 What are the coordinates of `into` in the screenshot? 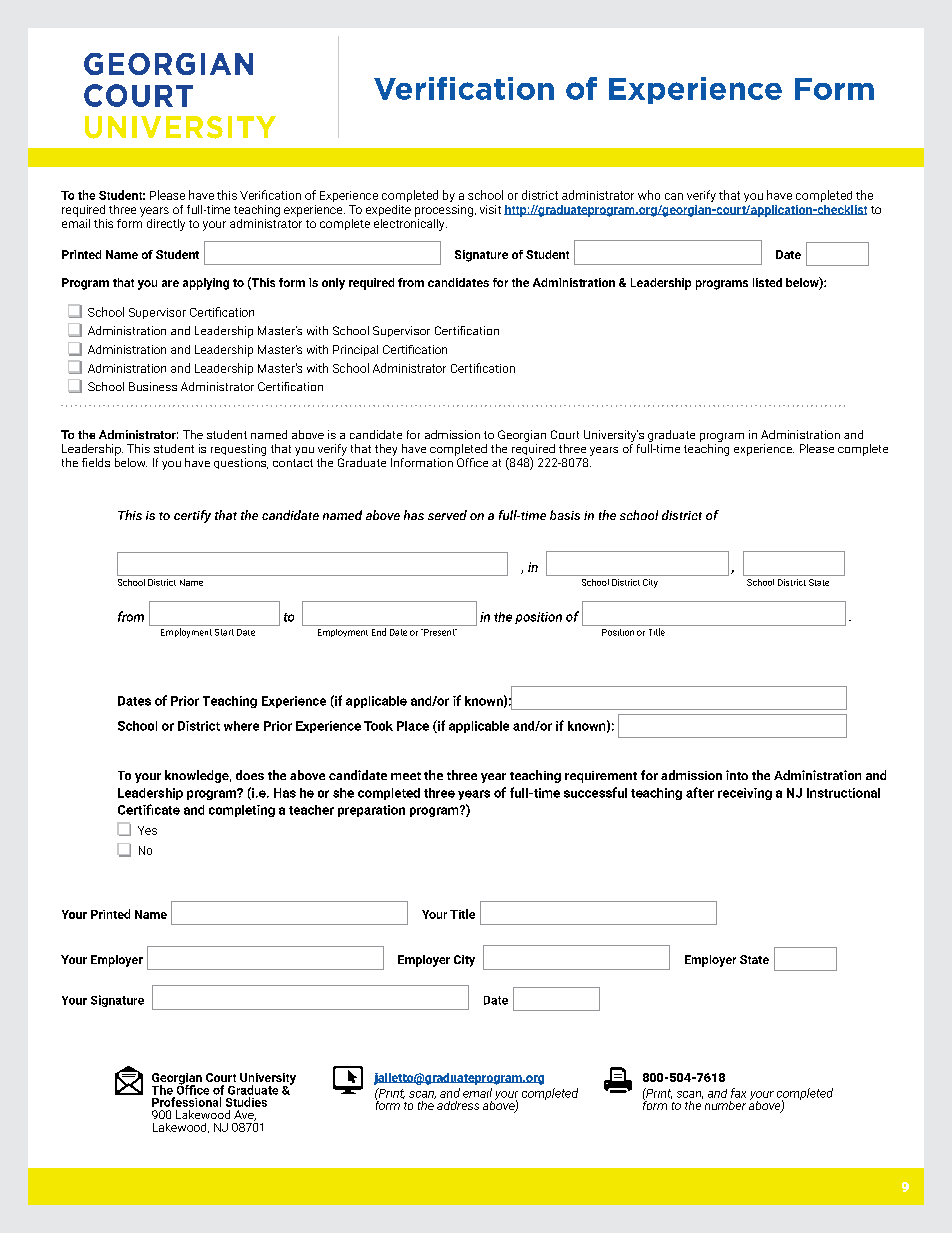 It's located at (737, 775).
